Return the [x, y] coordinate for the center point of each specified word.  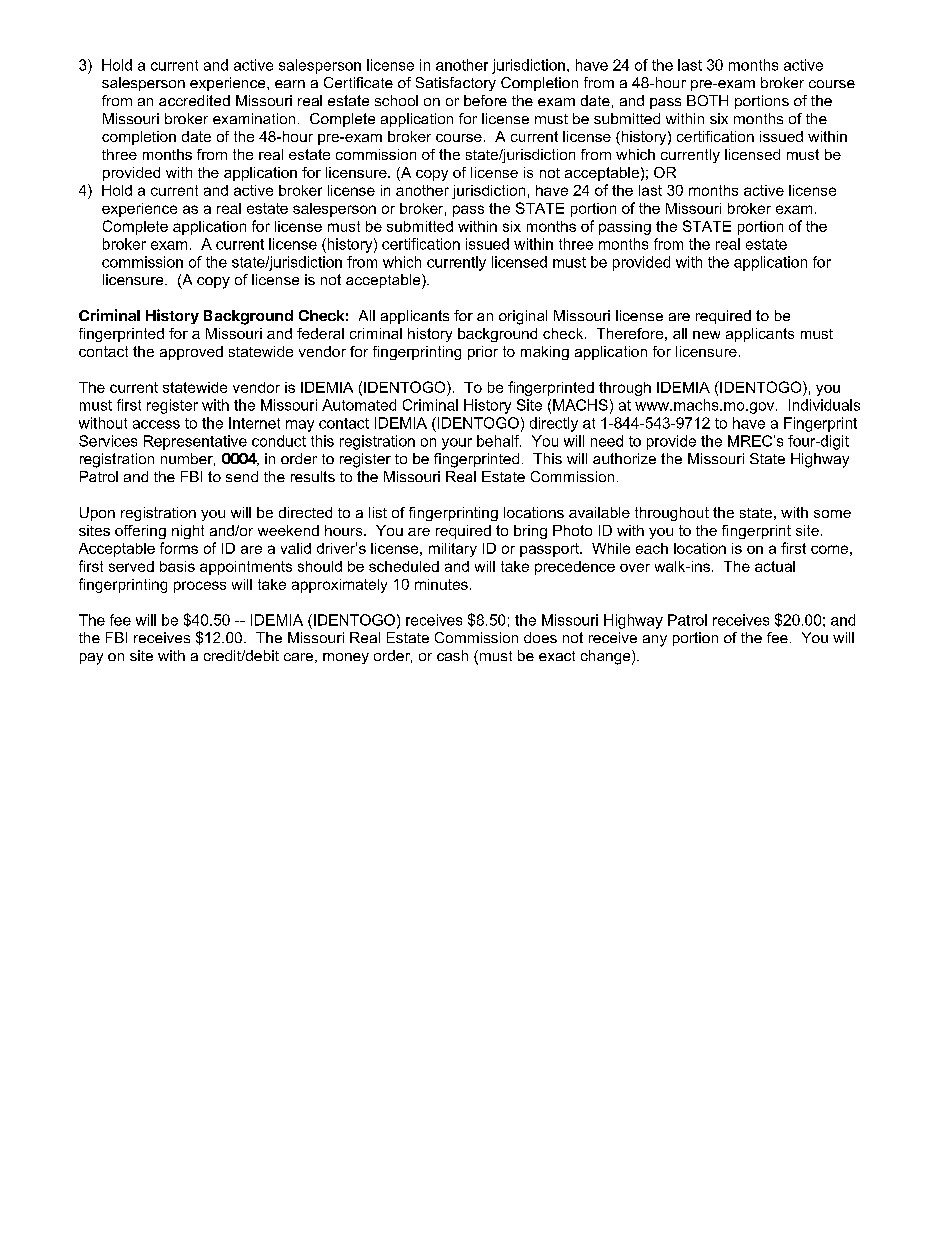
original [523, 317]
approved [191, 353]
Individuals [824, 405]
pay [91, 659]
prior [483, 353]
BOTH [707, 100]
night [188, 532]
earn [290, 84]
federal [320, 333]
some [832, 514]
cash [452, 655]
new [706, 335]
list [378, 512]
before [485, 100]
